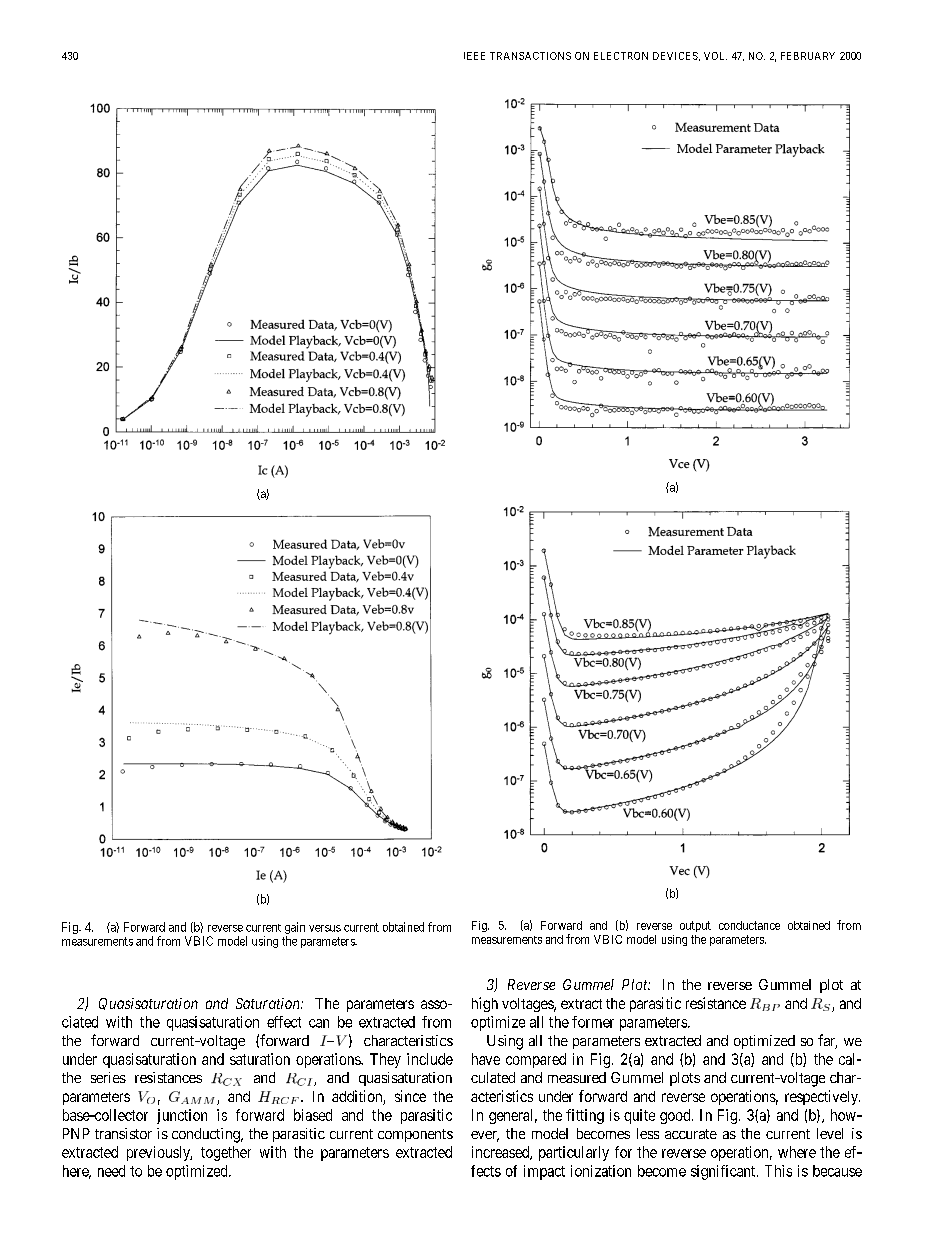 Image resolution: width=952 pixels, height=1233 pixels. Describe the element at coordinates (485, 1004) in the page. I see `high` at that location.
